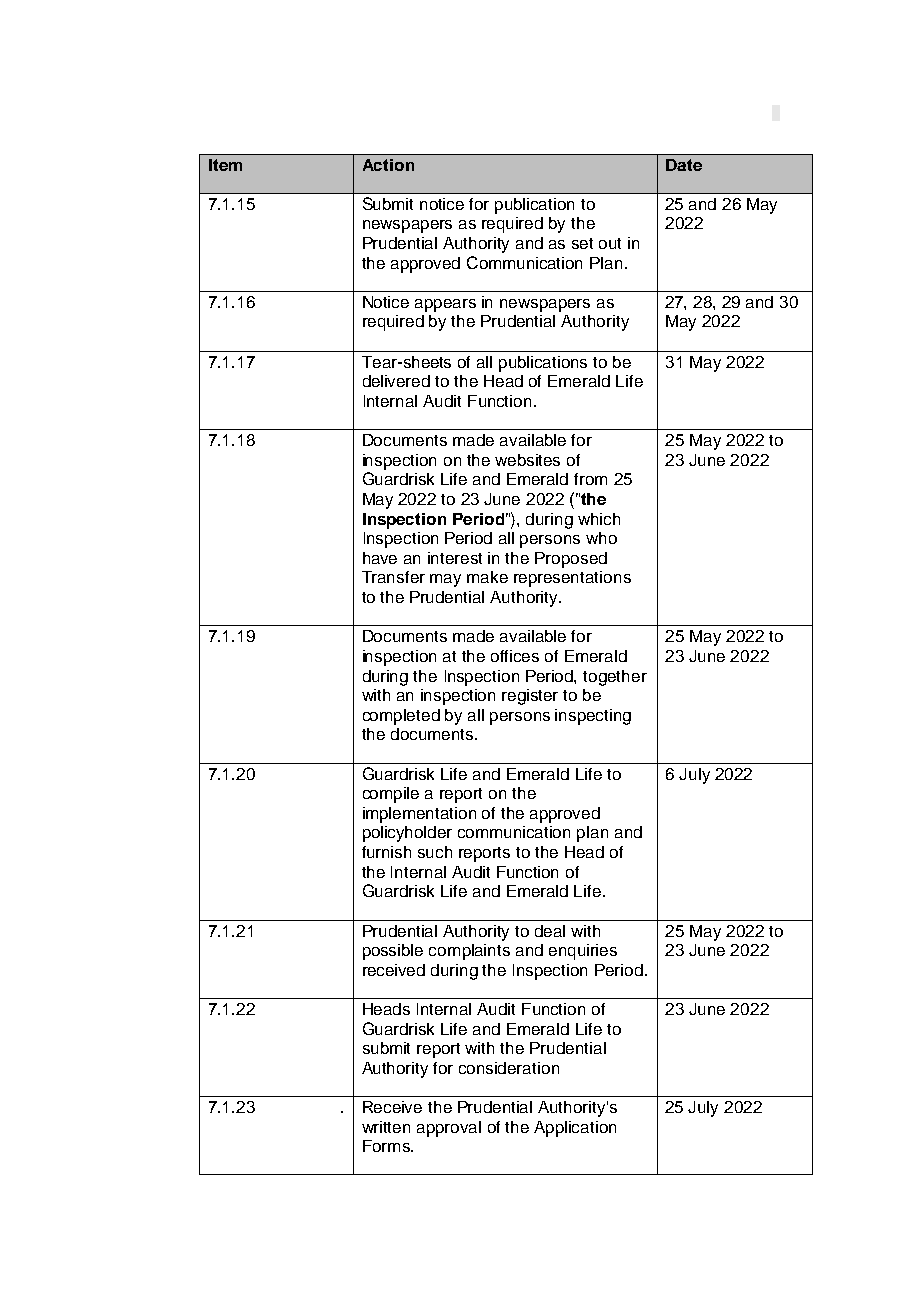 The width and height of the screenshot is (924, 1308). What do you see at coordinates (225, 165) in the screenshot?
I see `Item` at bounding box center [225, 165].
